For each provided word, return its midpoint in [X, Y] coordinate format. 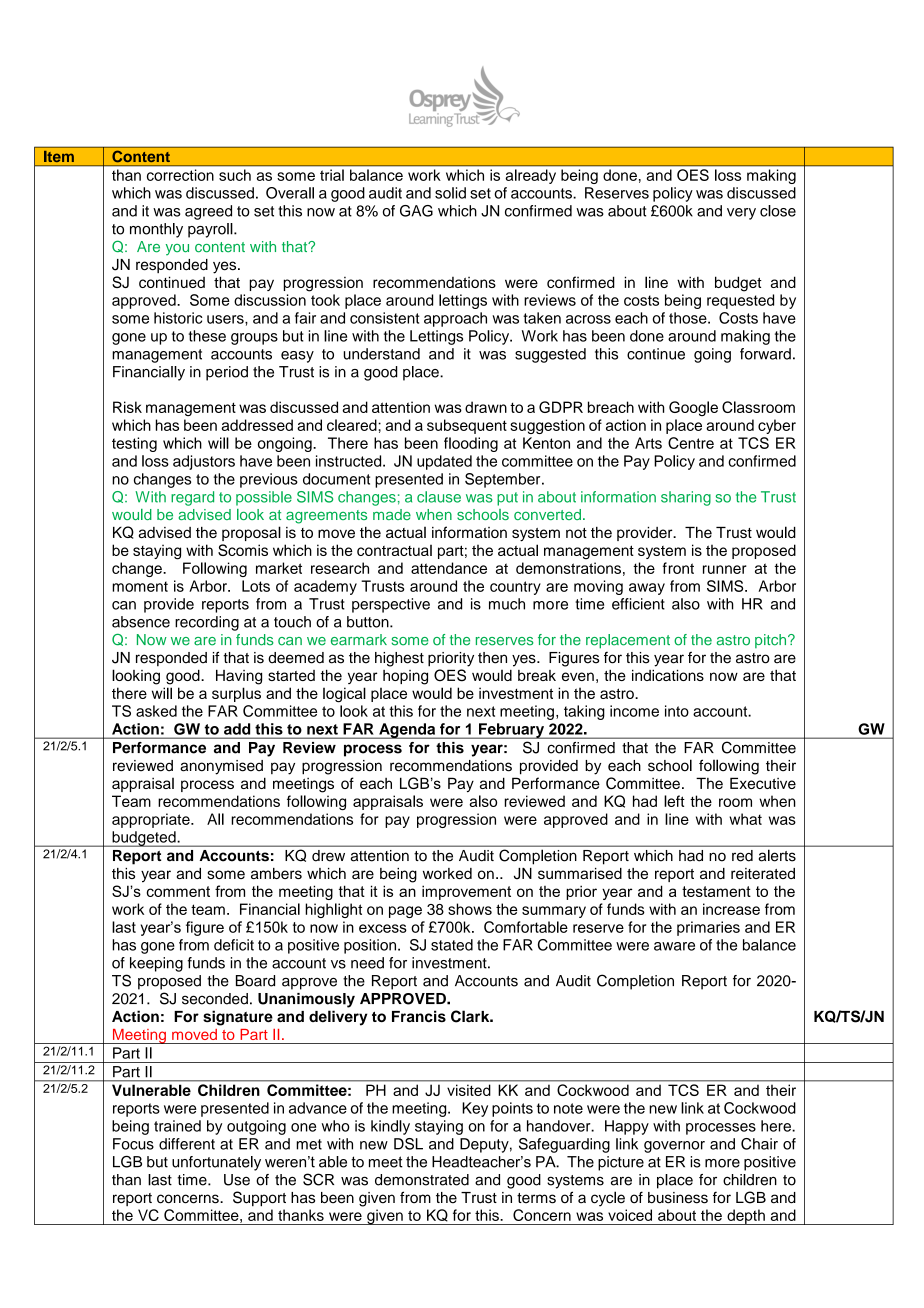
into [677, 711]
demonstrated [422, 1180]
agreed [208, 212]
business [678, 1198]
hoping [405, 677]
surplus [236, 694]
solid [450, 193]
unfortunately [216, 1163]
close [778, 211]
